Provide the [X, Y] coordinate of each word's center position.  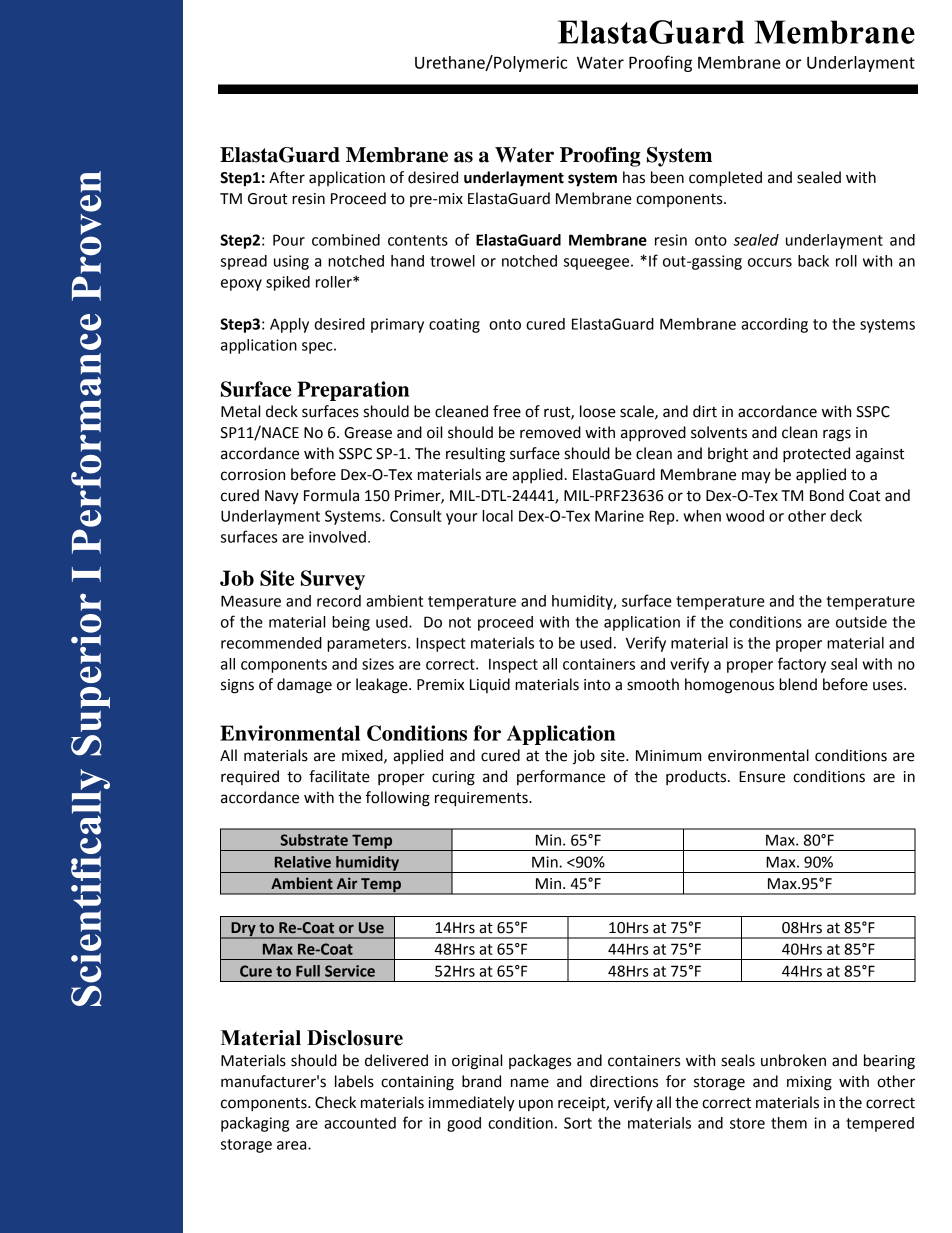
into [597, 685]
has [634, 177]
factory [802, 665]
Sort [578, 1123]
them [789, 1123]
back [813, 261]
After [287, 177]
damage [304, 686]
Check [335, 1102]
